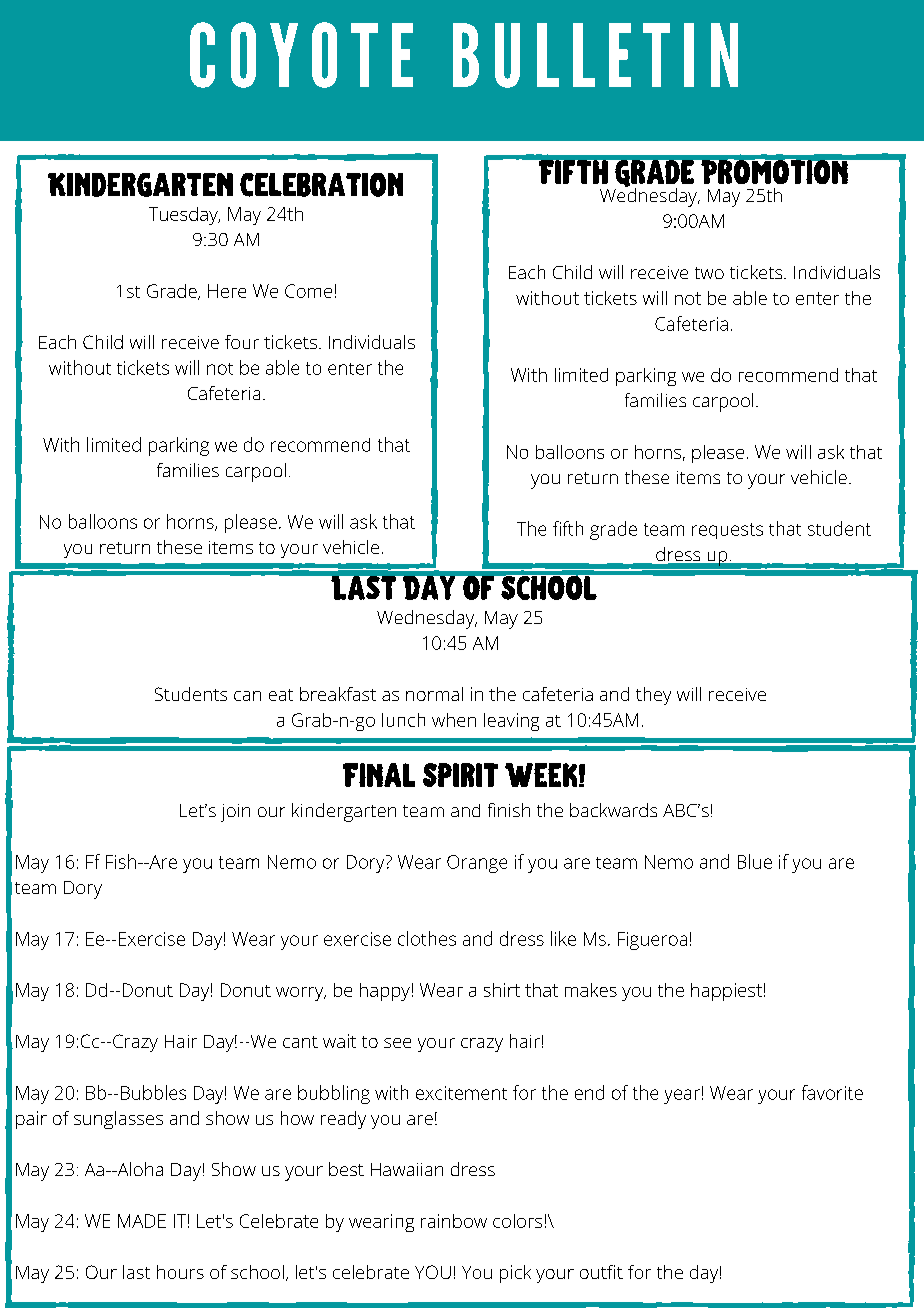 The width and height of the document is (924, 1308). Describe the element at coordinates (142, 1221) in the document. I see `MADE` at that location.
